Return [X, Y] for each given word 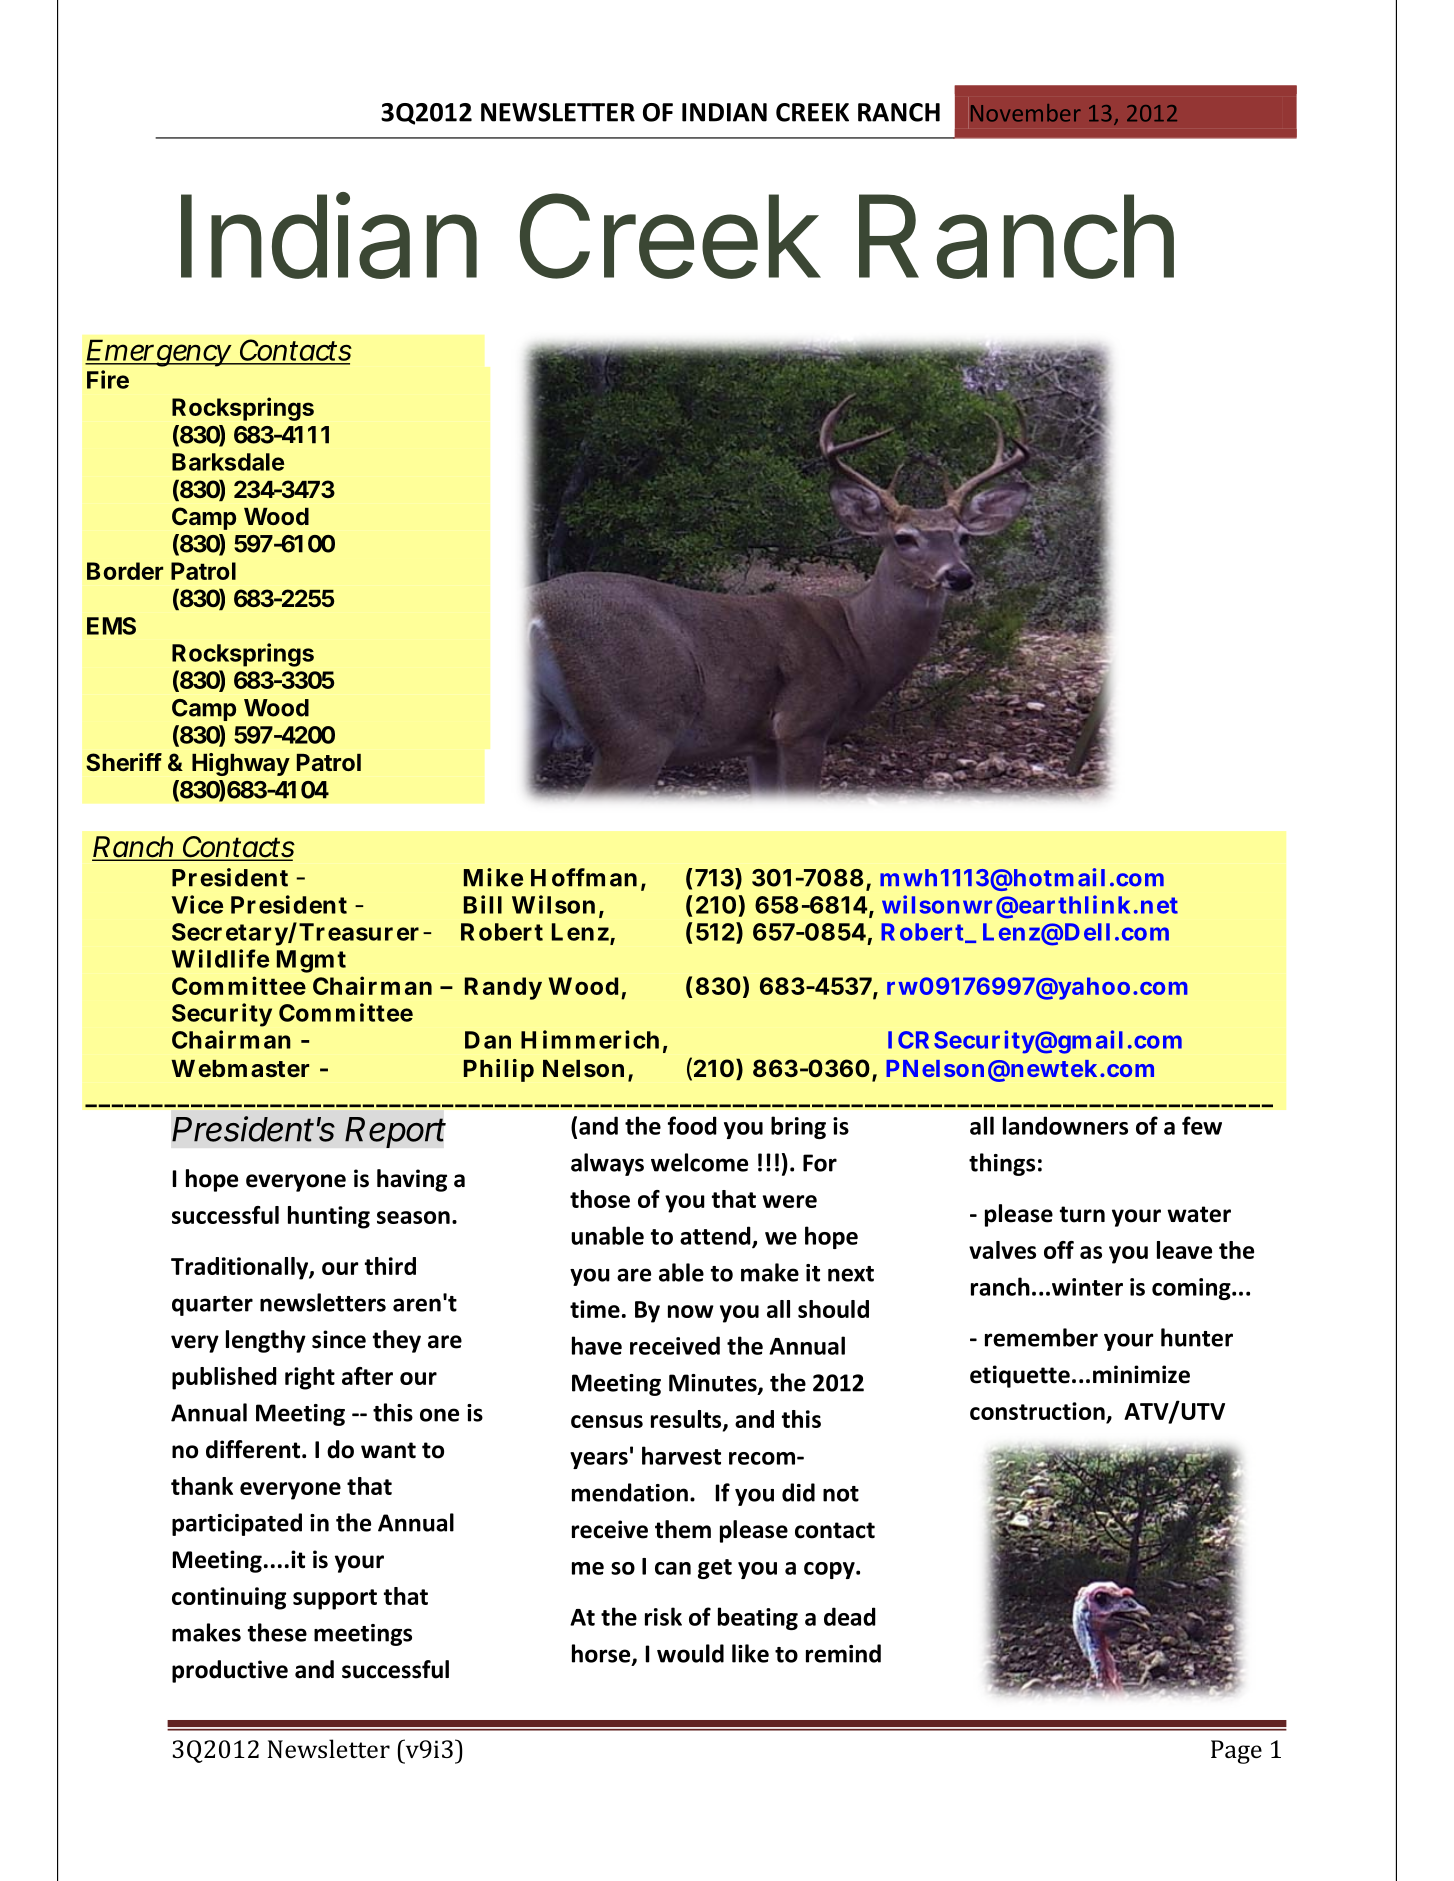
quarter [212, 1306]
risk [663, 1616]
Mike [493, 877]
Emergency [159, 353]
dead [850, 1616]
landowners [1065, 1125]
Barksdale [228, 462]
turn [1082, 1214]
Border [125, 571]
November [1026, 113]
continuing [229, 1598]
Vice [197, 904]
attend [716, 1236]
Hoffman [584, 877]
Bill [483, 904]
